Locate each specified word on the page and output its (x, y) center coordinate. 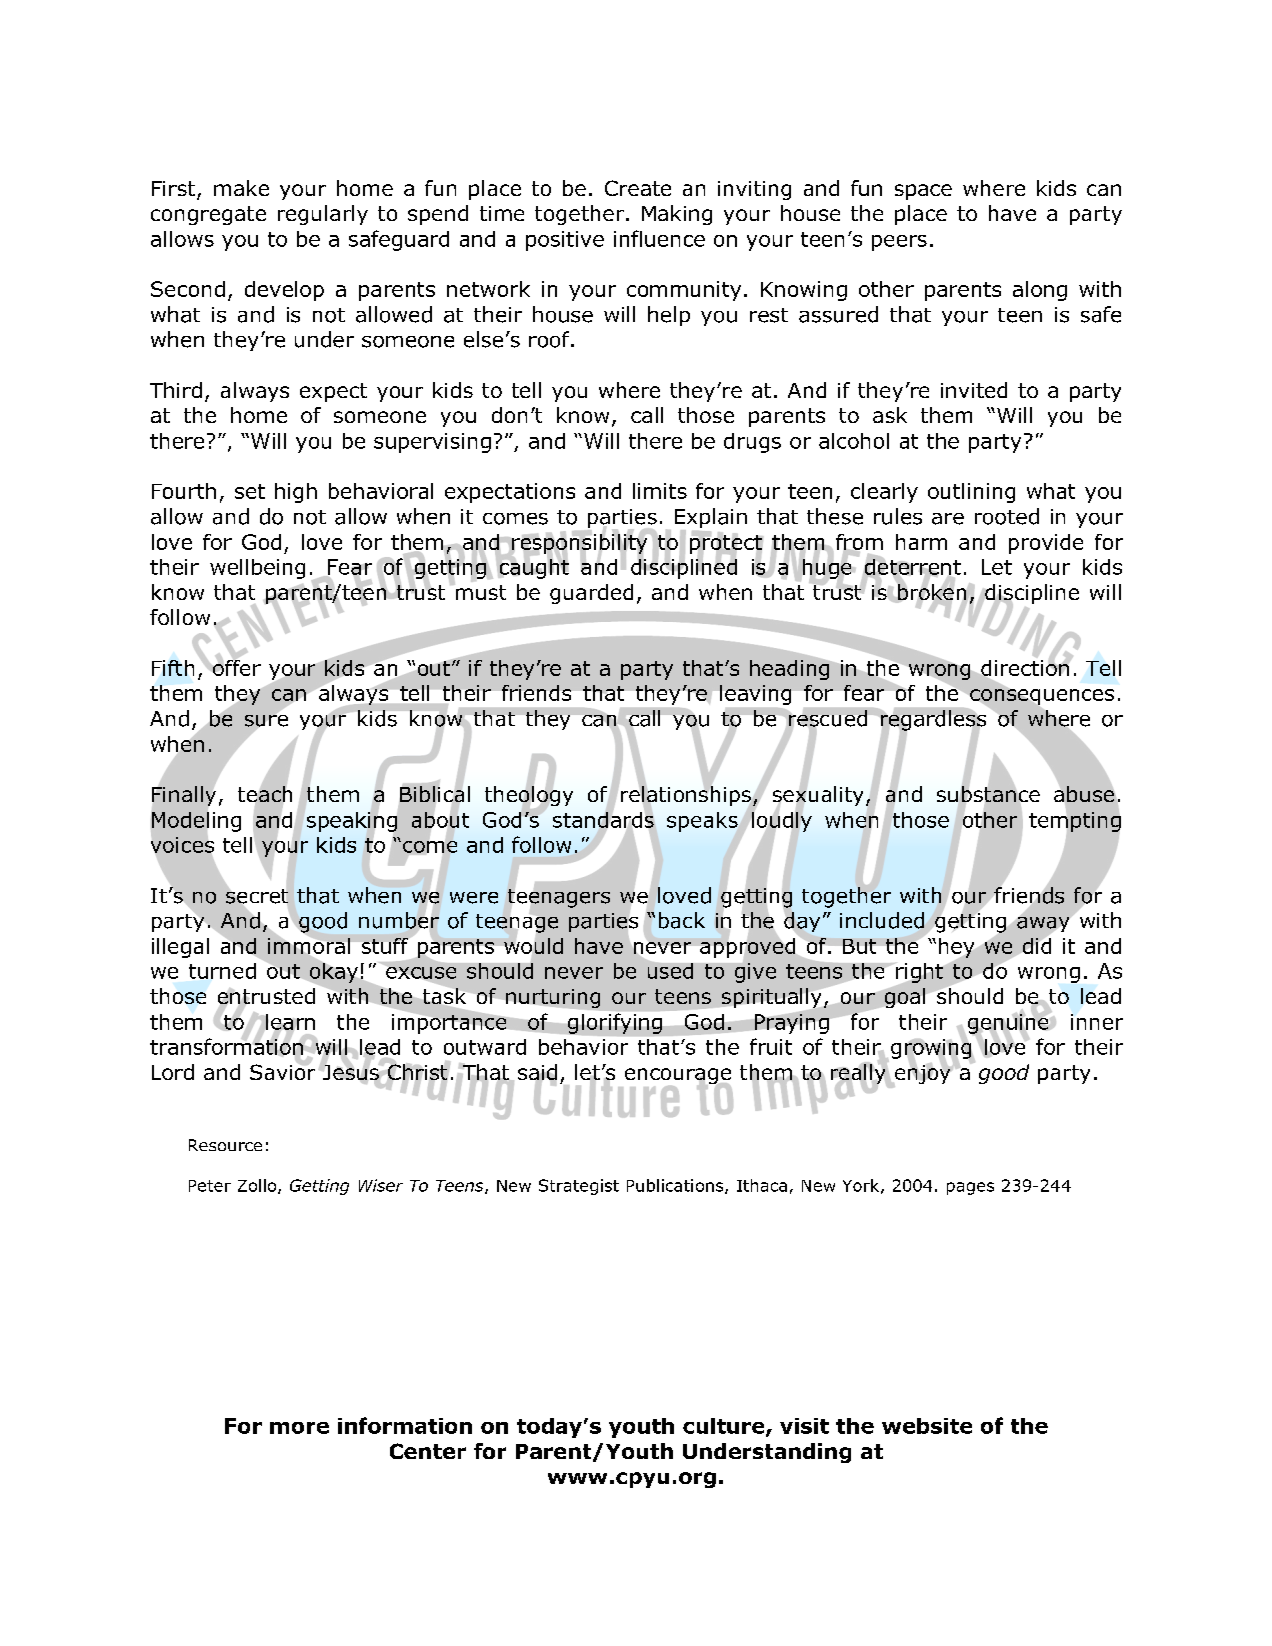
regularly (323, 215)
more (299, 1428)
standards (603, 820)
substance (988, 794)
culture (725, 1427)
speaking (352, 822)
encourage (678, 1077)
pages (970, 1188)
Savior (282, 1071)
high (296, 493)
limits (660, 491)
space (923, 192)
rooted (1007, 516)
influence (659, 238)
